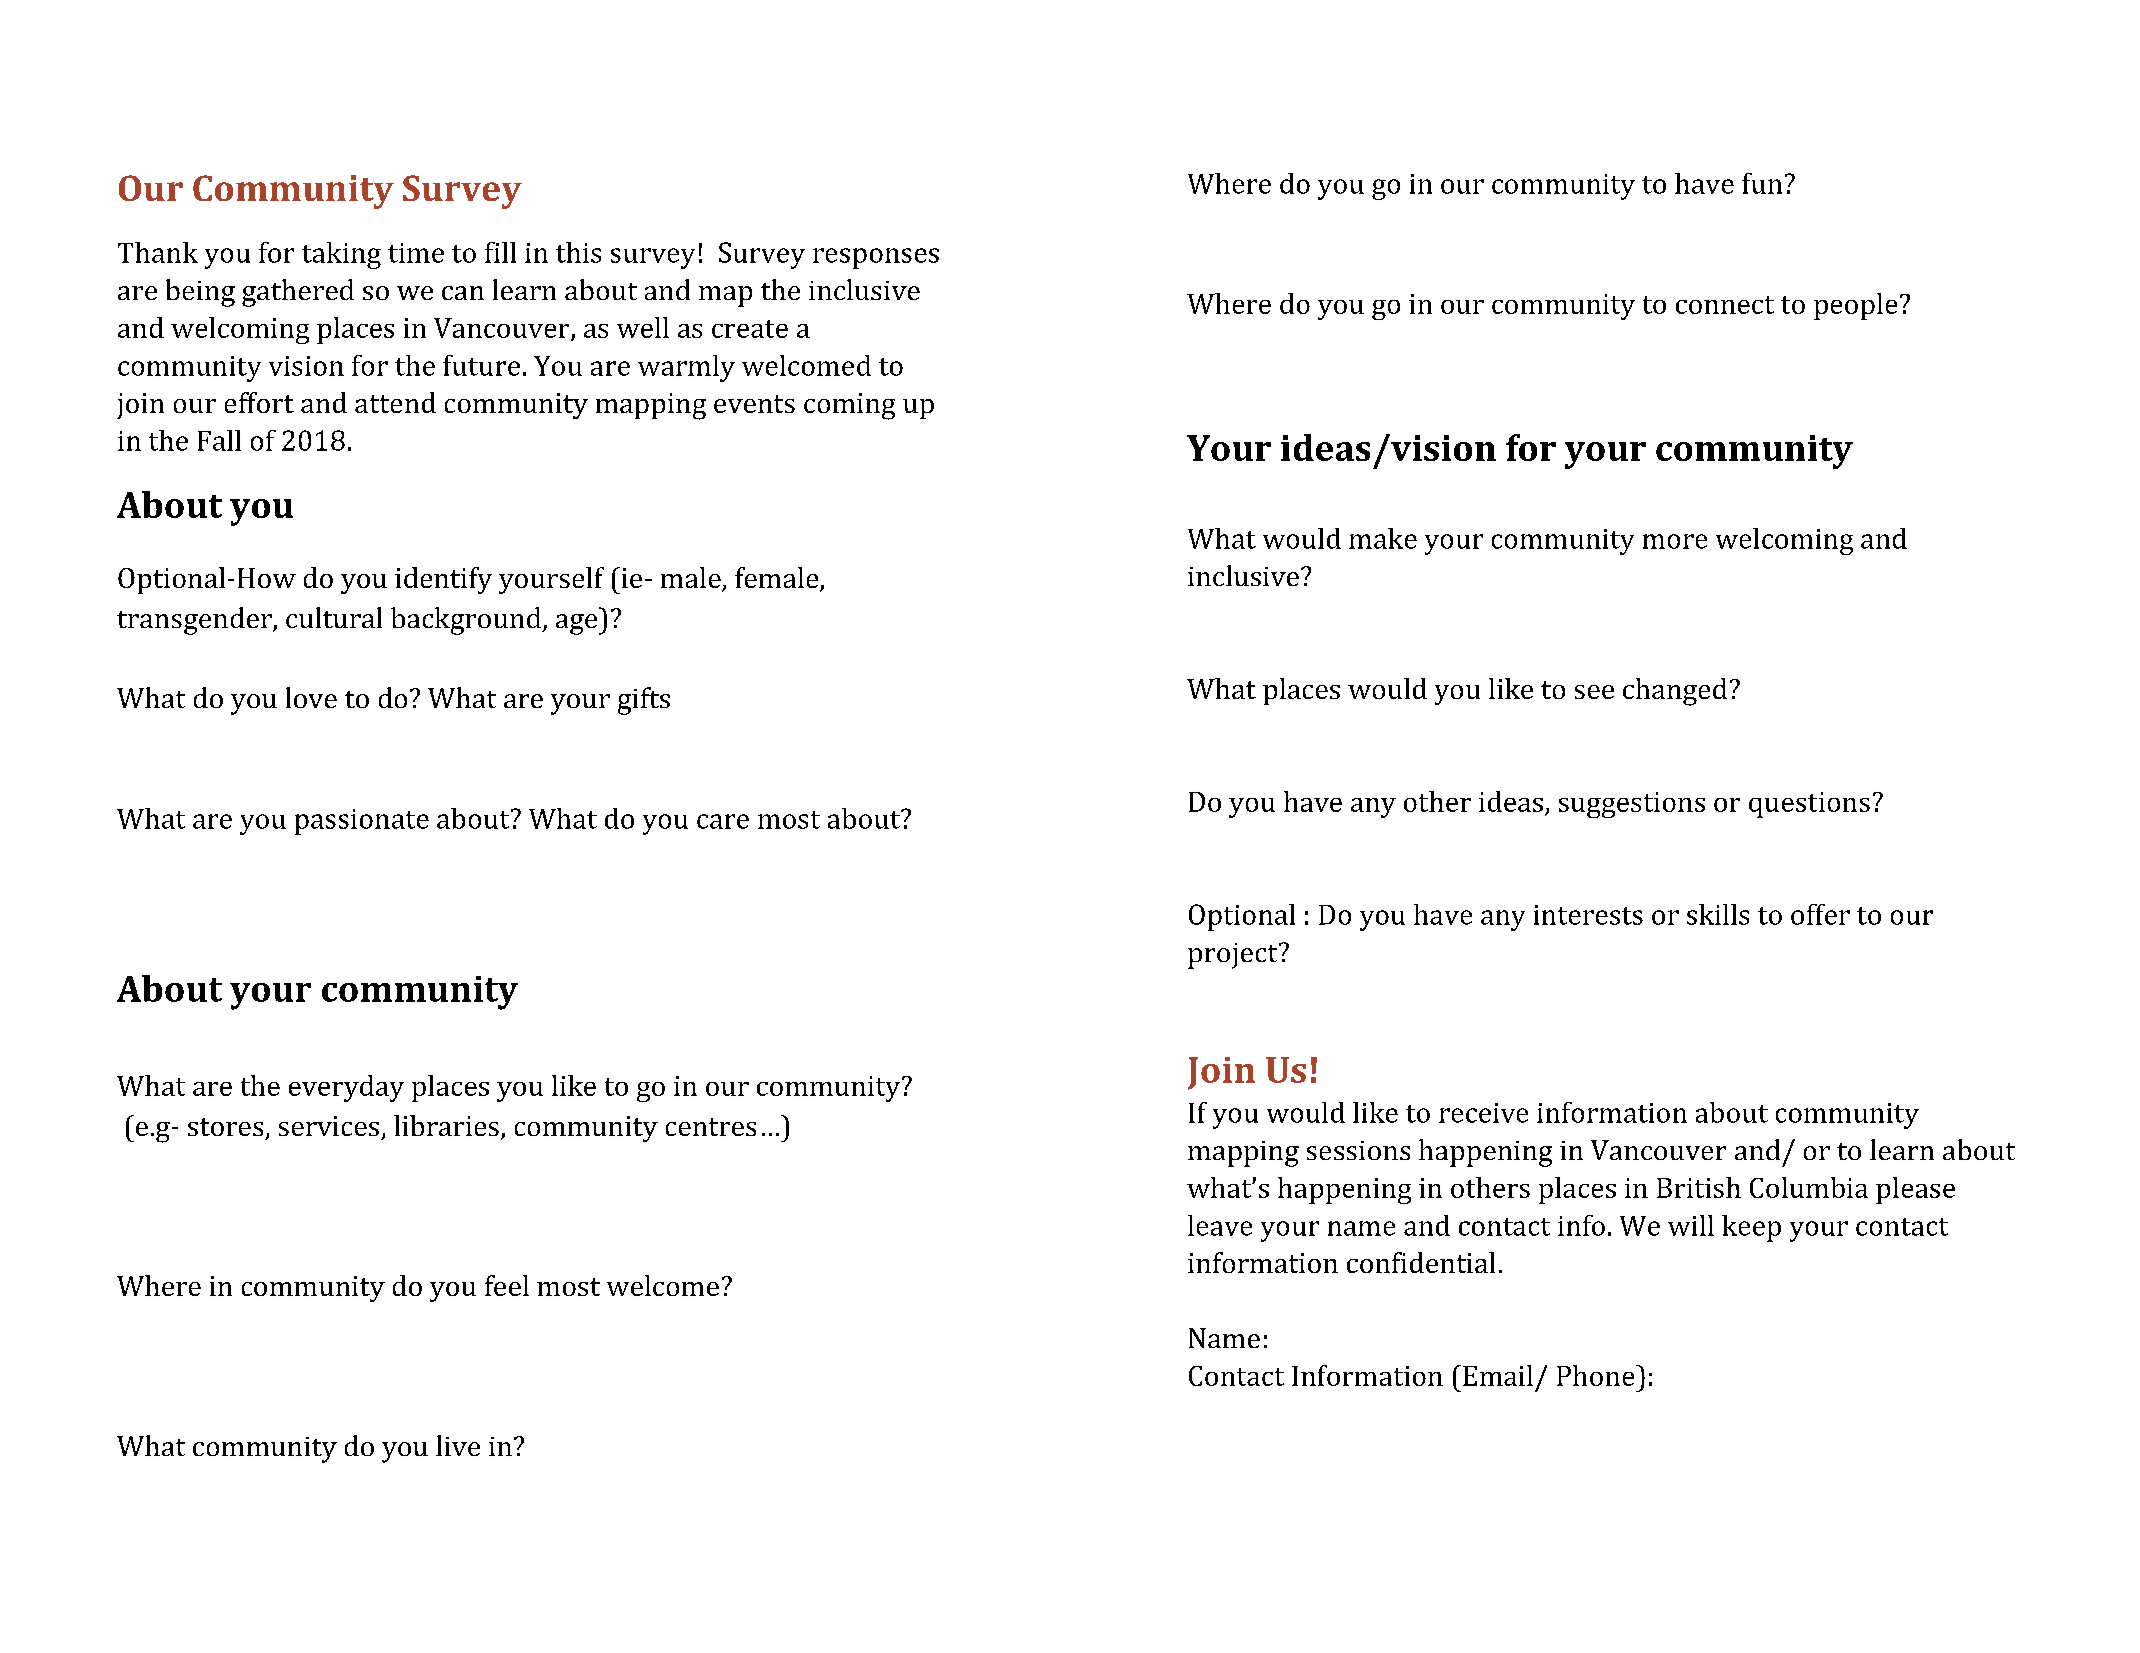 The width and height of the screenshot is (2140, 1653). I want to click on live, so click(458, 1445).
